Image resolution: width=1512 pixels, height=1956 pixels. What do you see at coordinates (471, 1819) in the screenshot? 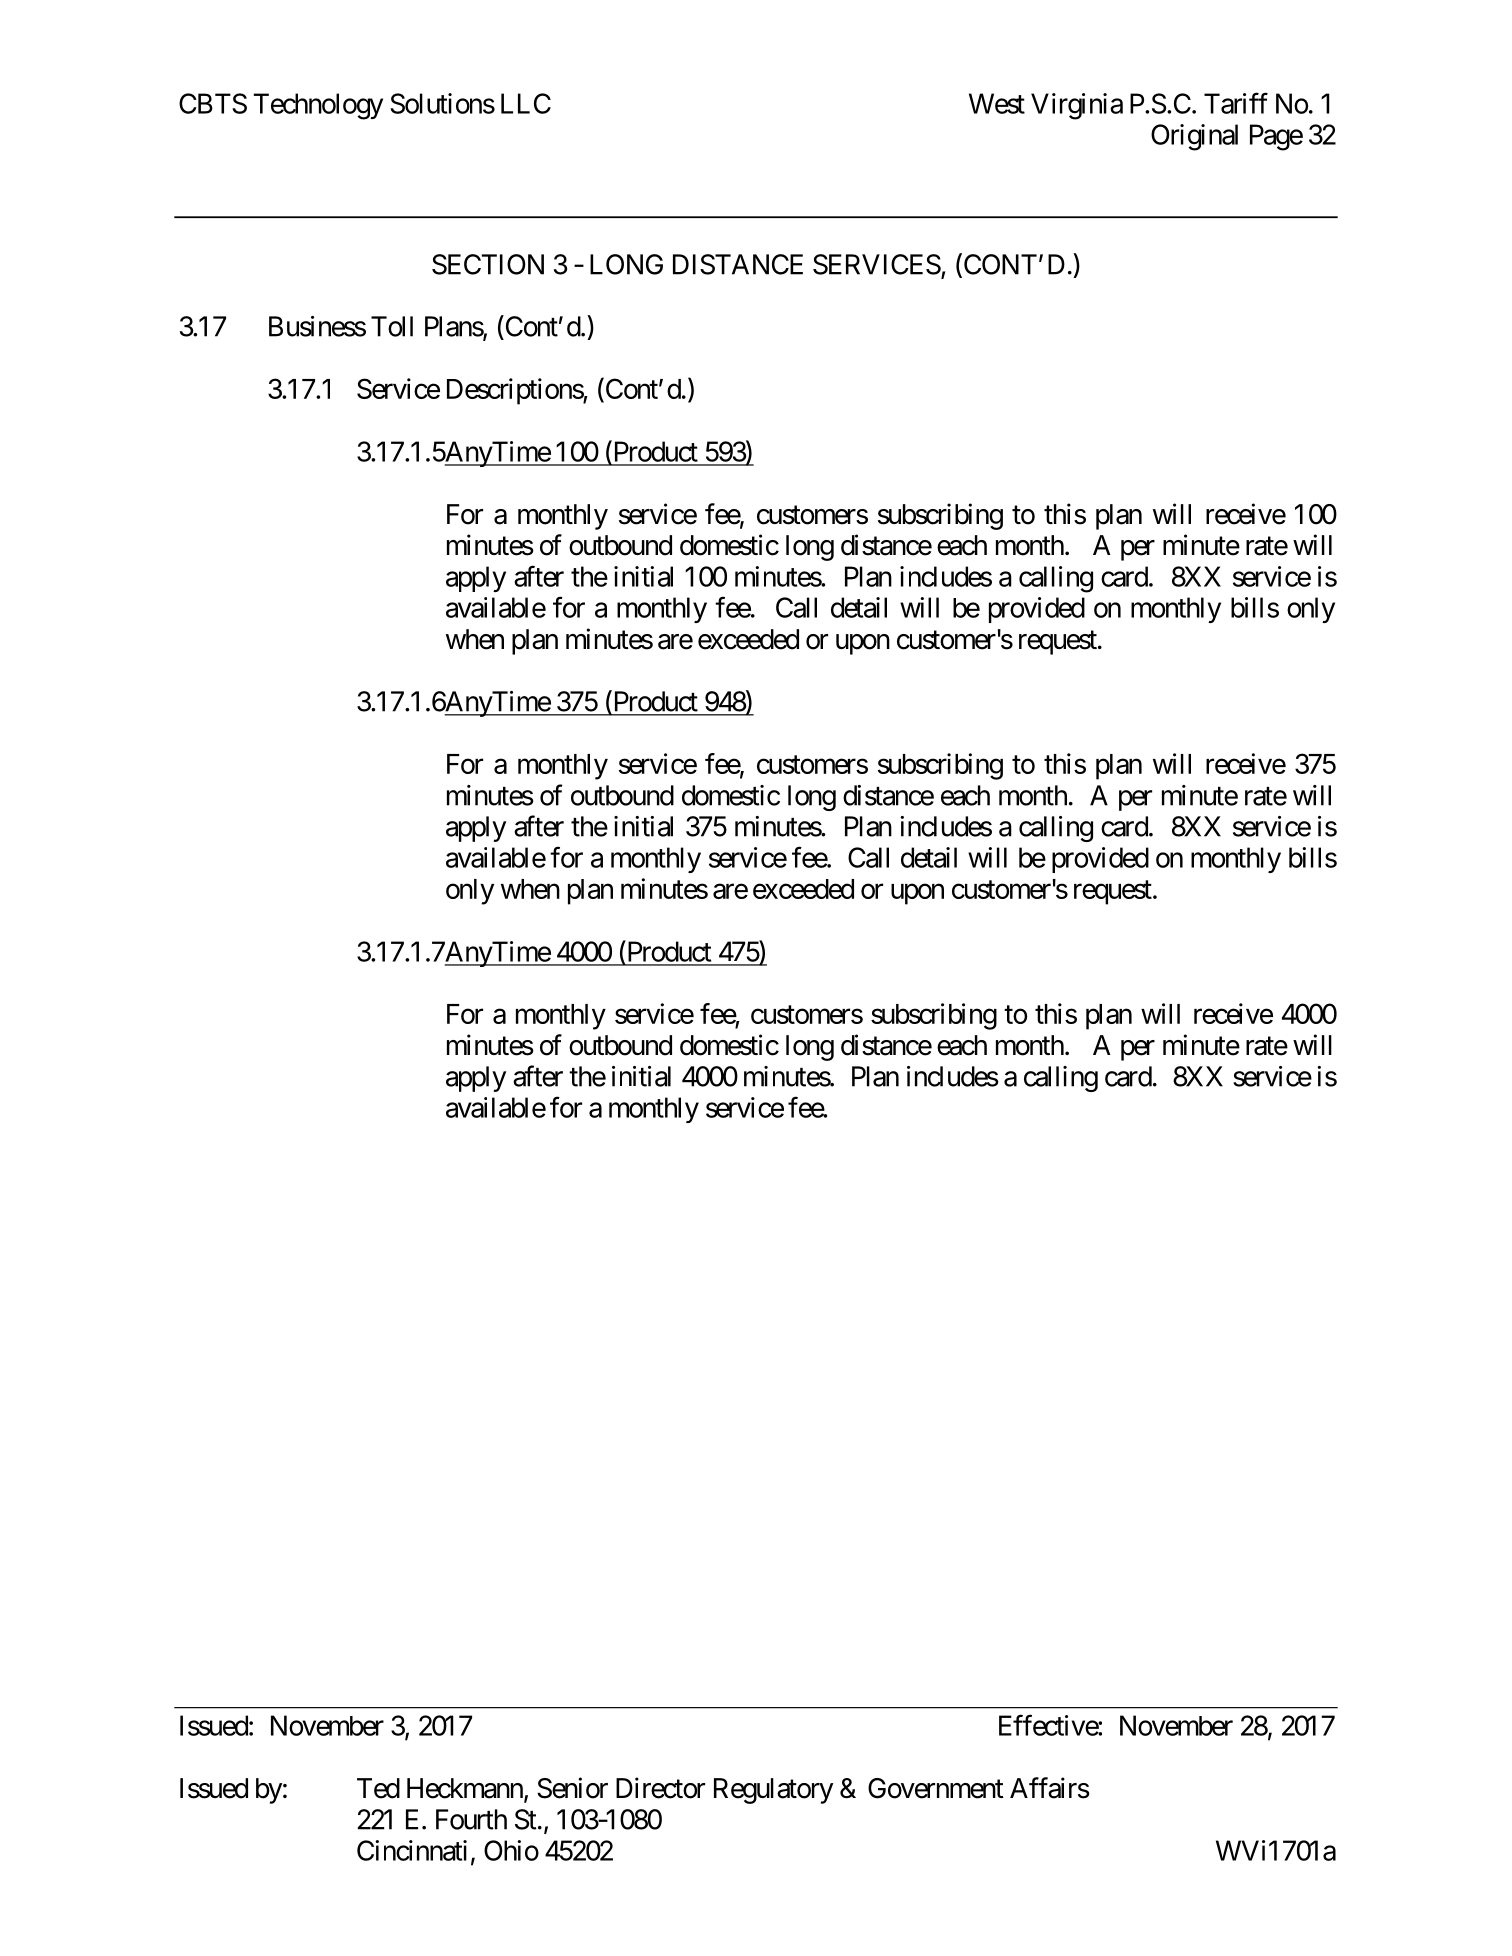
I see `Fourth` at bounding box center [471, 1819].
